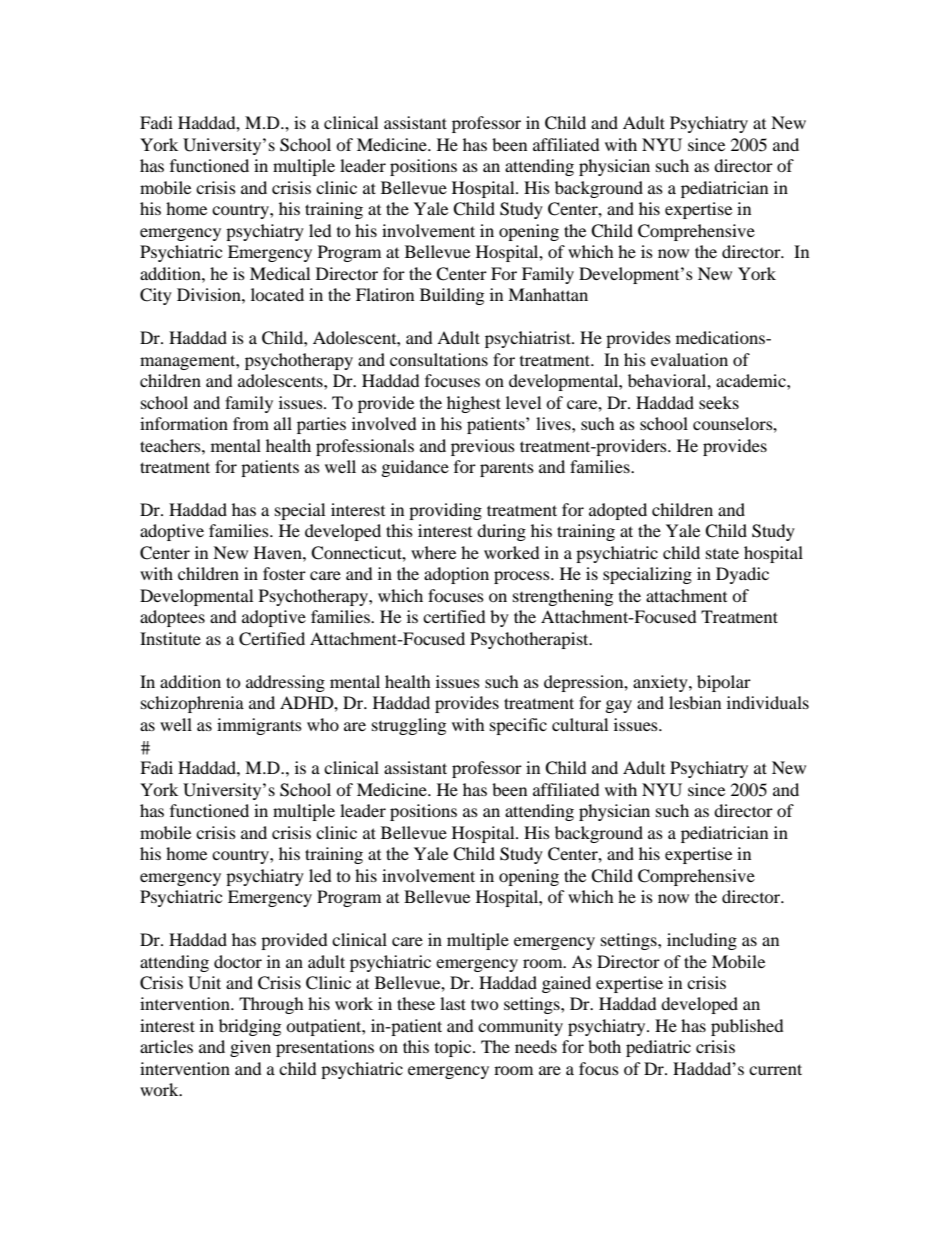 The width and height of the screenshot is (952, 1233). Describe the element at coordinates (250, 1048) in the screenshot. I see `given` at that location.
